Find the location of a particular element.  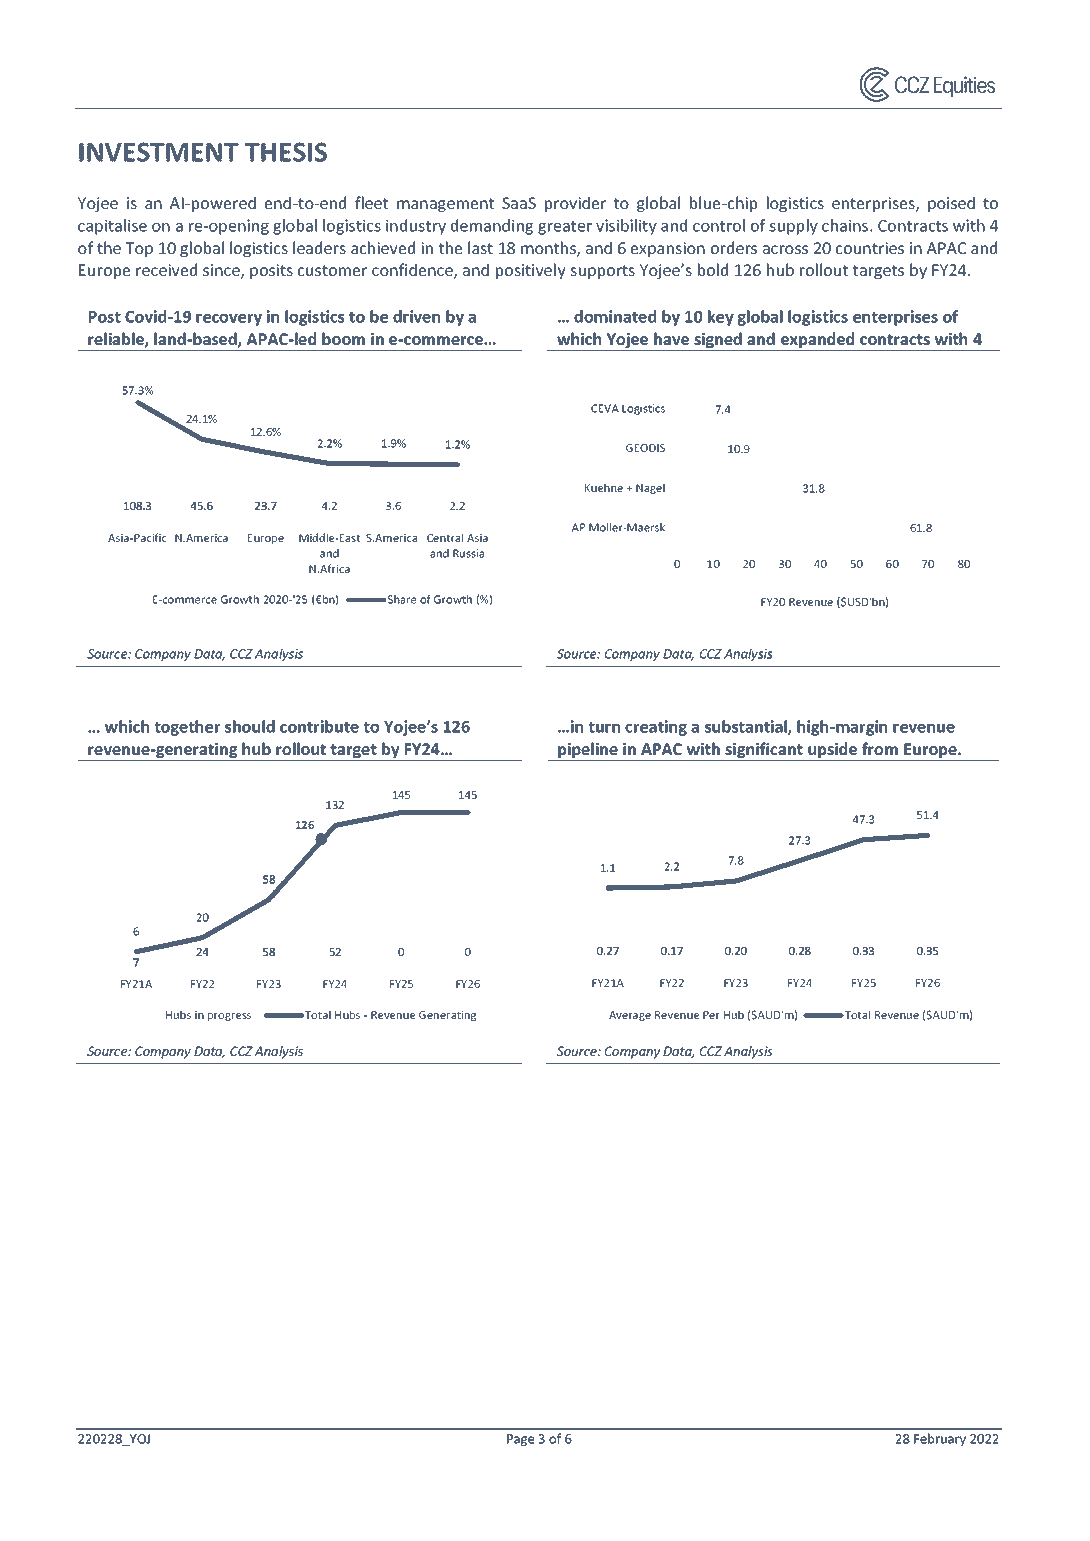

together is located at coordinates (187, 728).
